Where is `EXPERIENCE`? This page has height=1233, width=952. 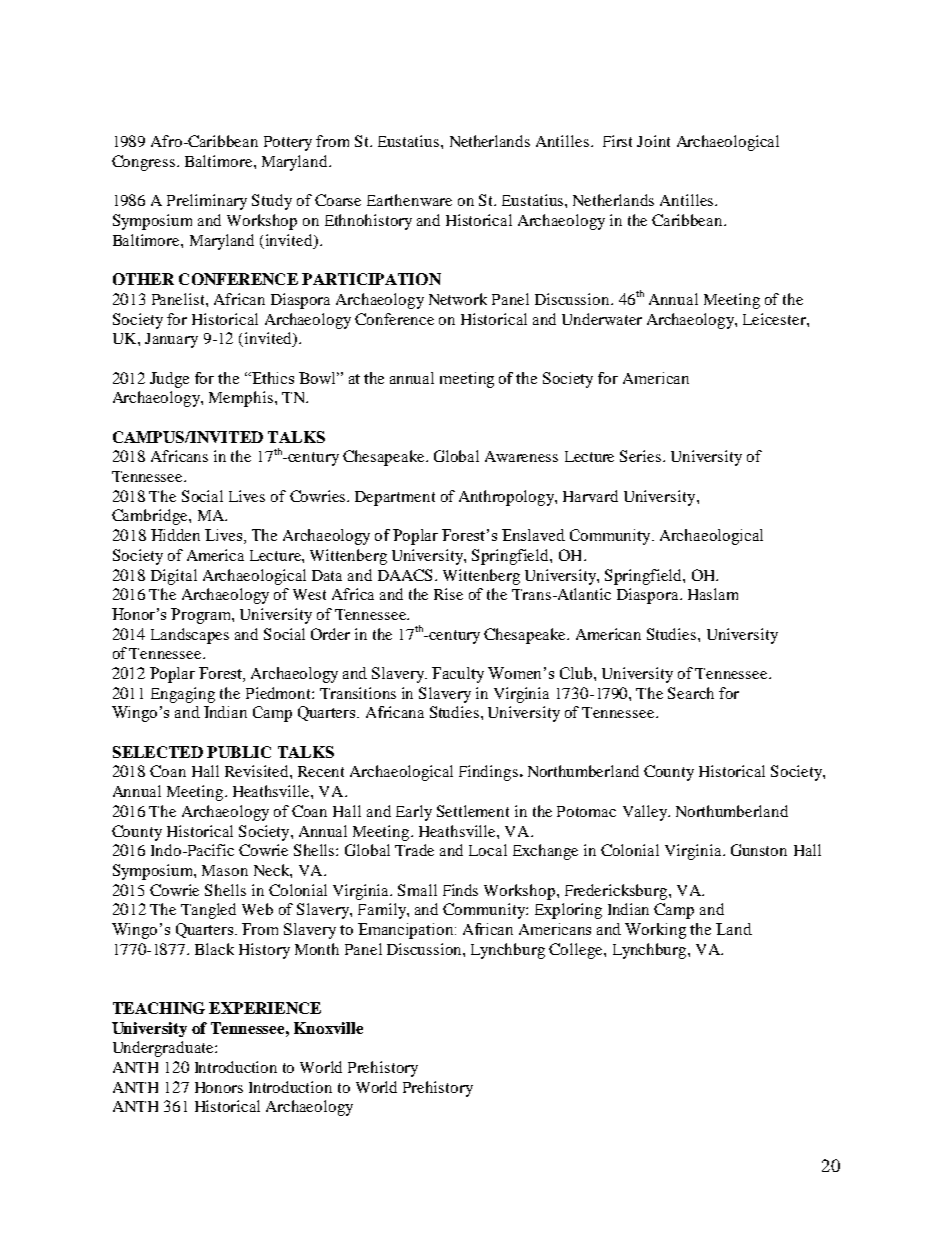
EXPERIENCE is located at coordinates (265, 1008).
